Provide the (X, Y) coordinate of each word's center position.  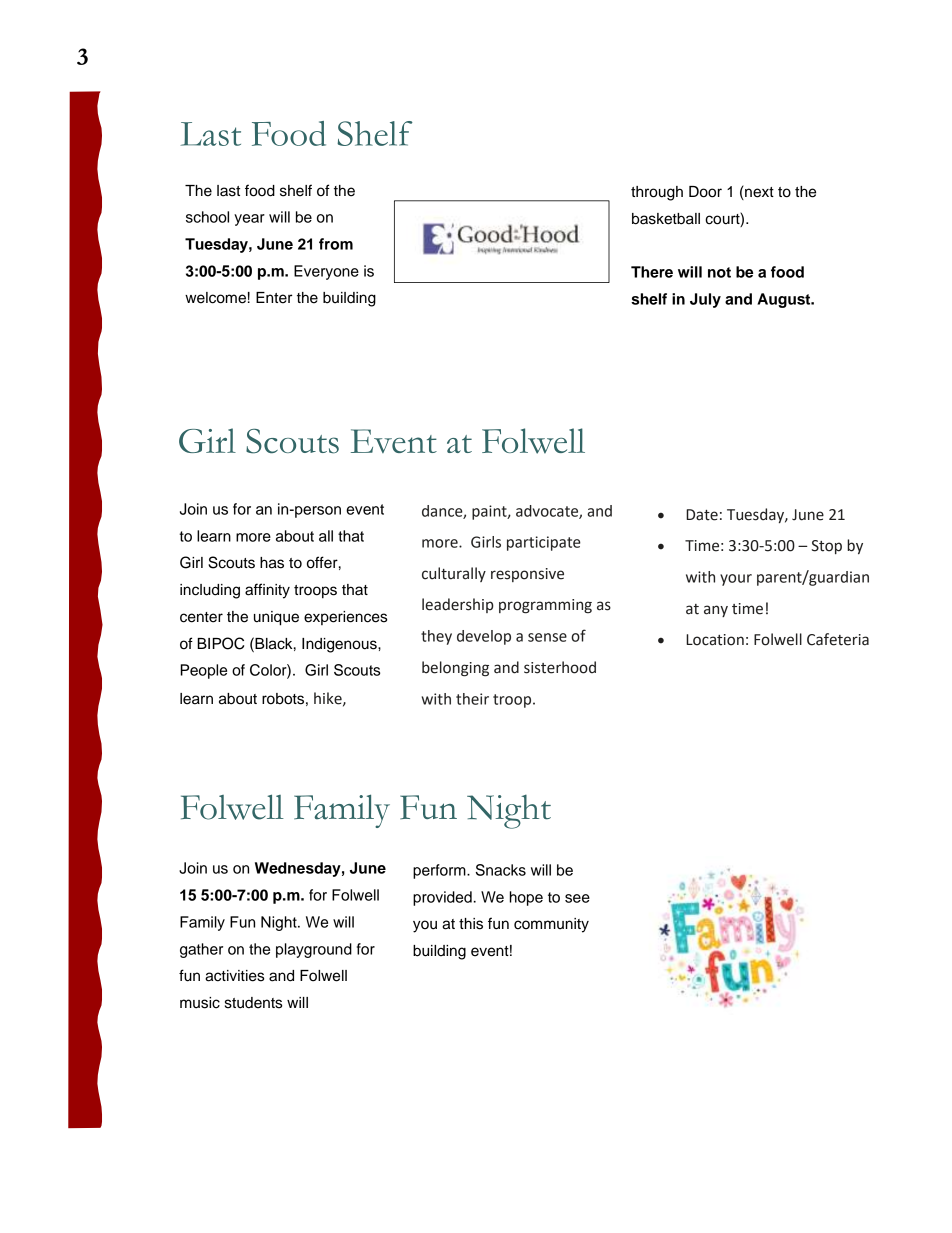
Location (715, 640)
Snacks (501, 870)
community (551, 925)
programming (545, 606)
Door (705, 192)
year (249, 220)
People (203, 671)
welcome (215, 298)
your (736, 580)
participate (544, 543)
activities (234, 976)
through (657, 193)
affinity (267, 591)
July (705, 300)
